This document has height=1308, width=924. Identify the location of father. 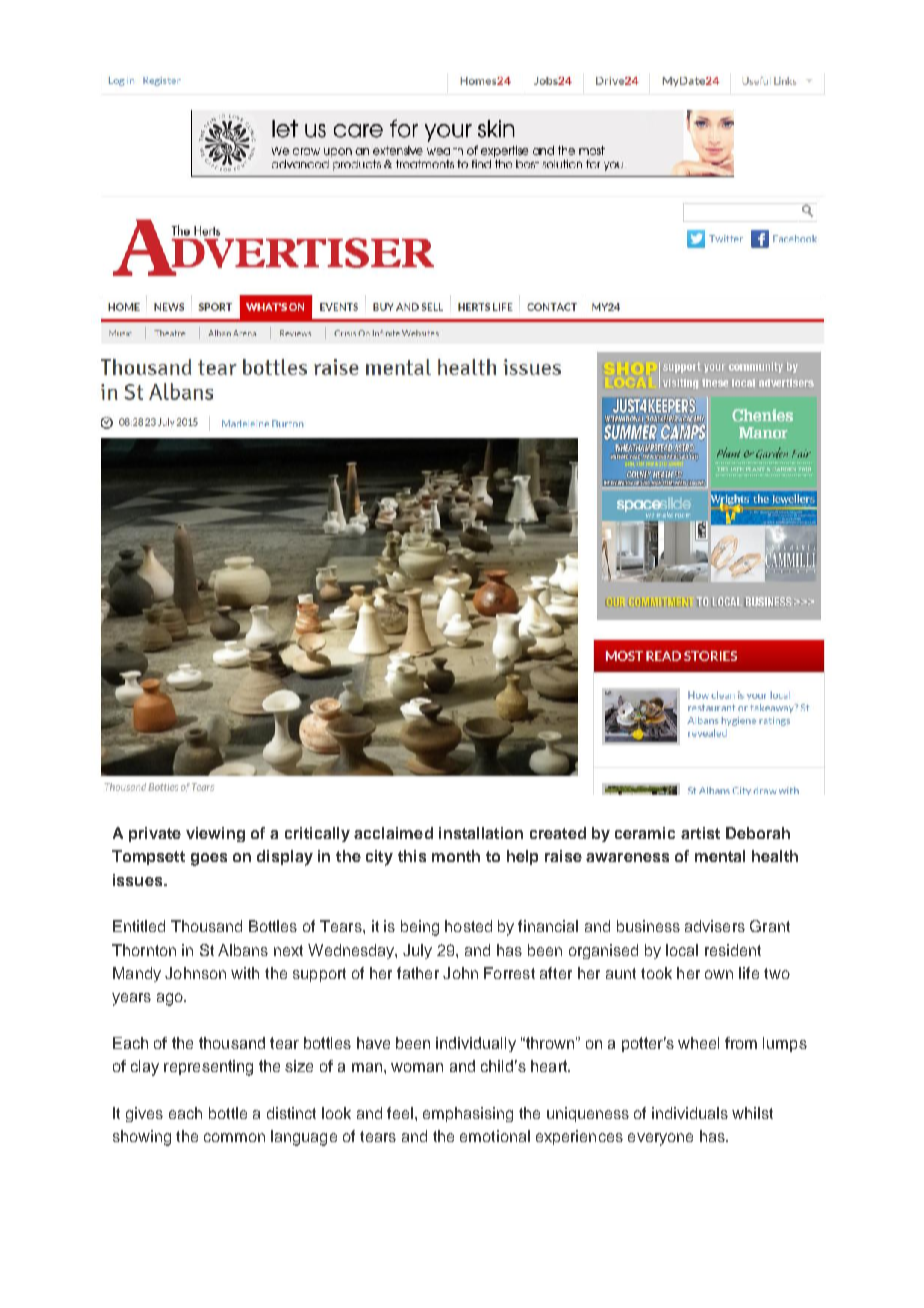
(418, 973).
